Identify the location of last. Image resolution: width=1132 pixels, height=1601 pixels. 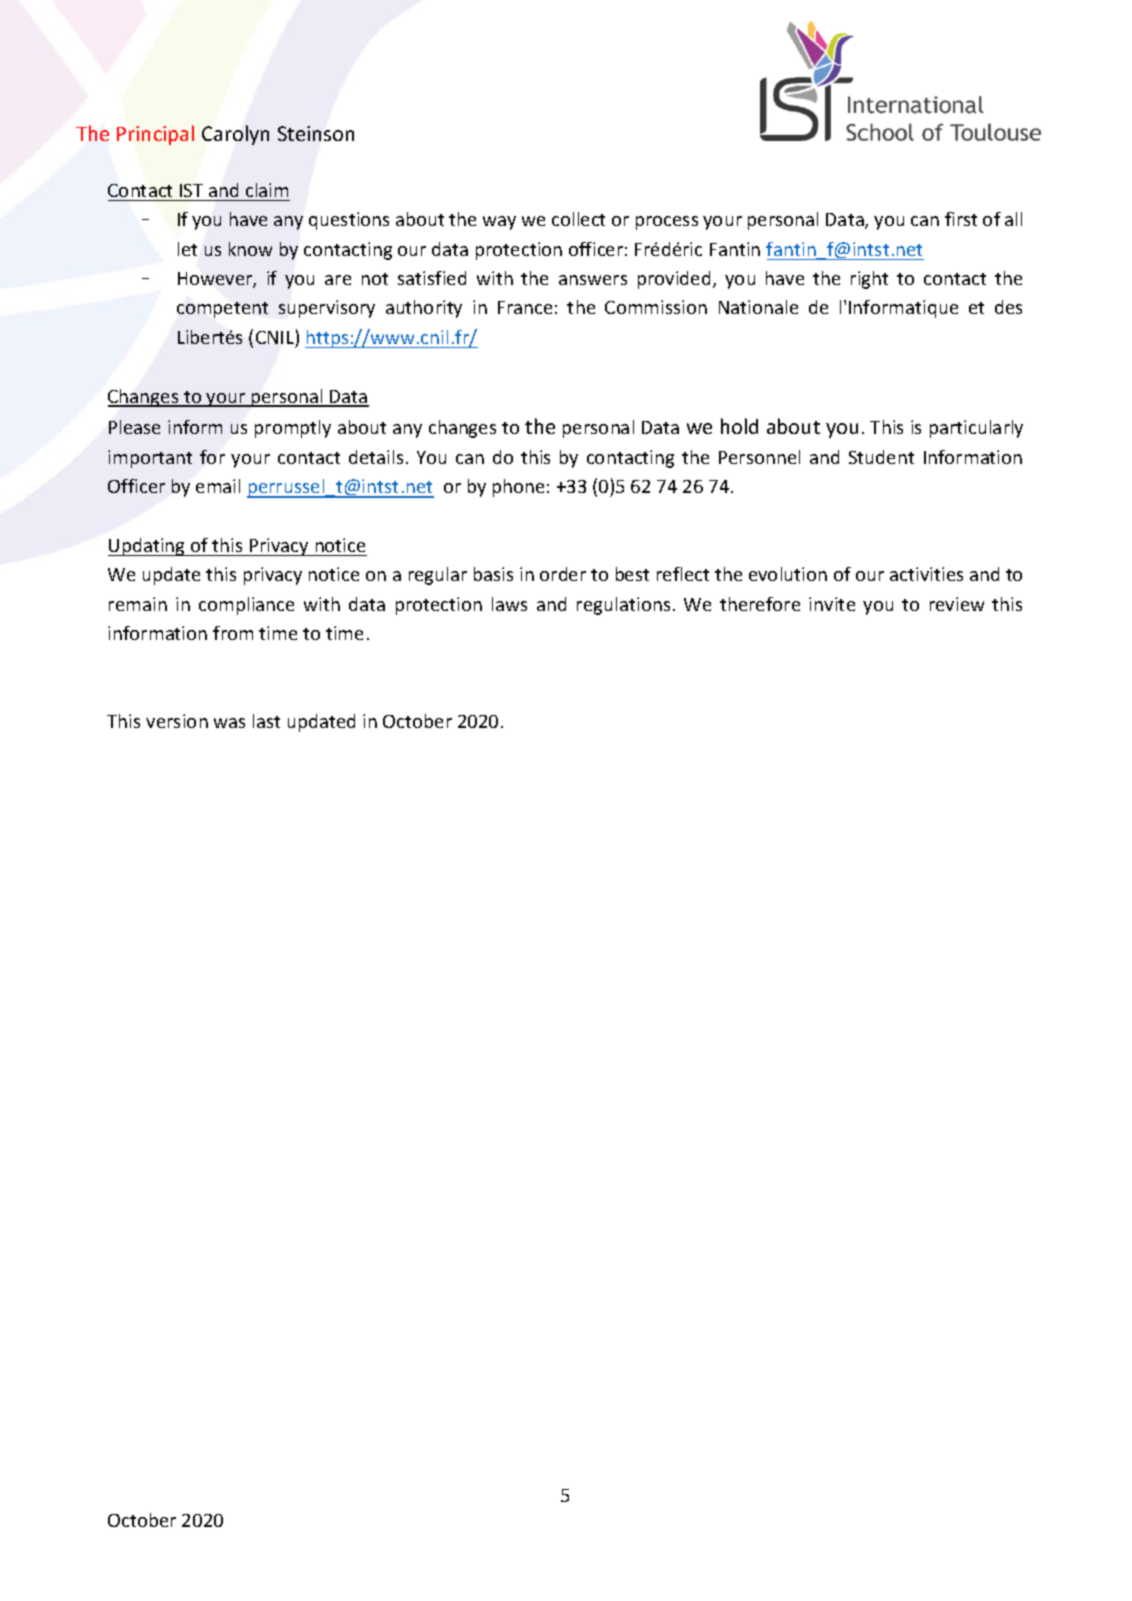
(266, 721).
